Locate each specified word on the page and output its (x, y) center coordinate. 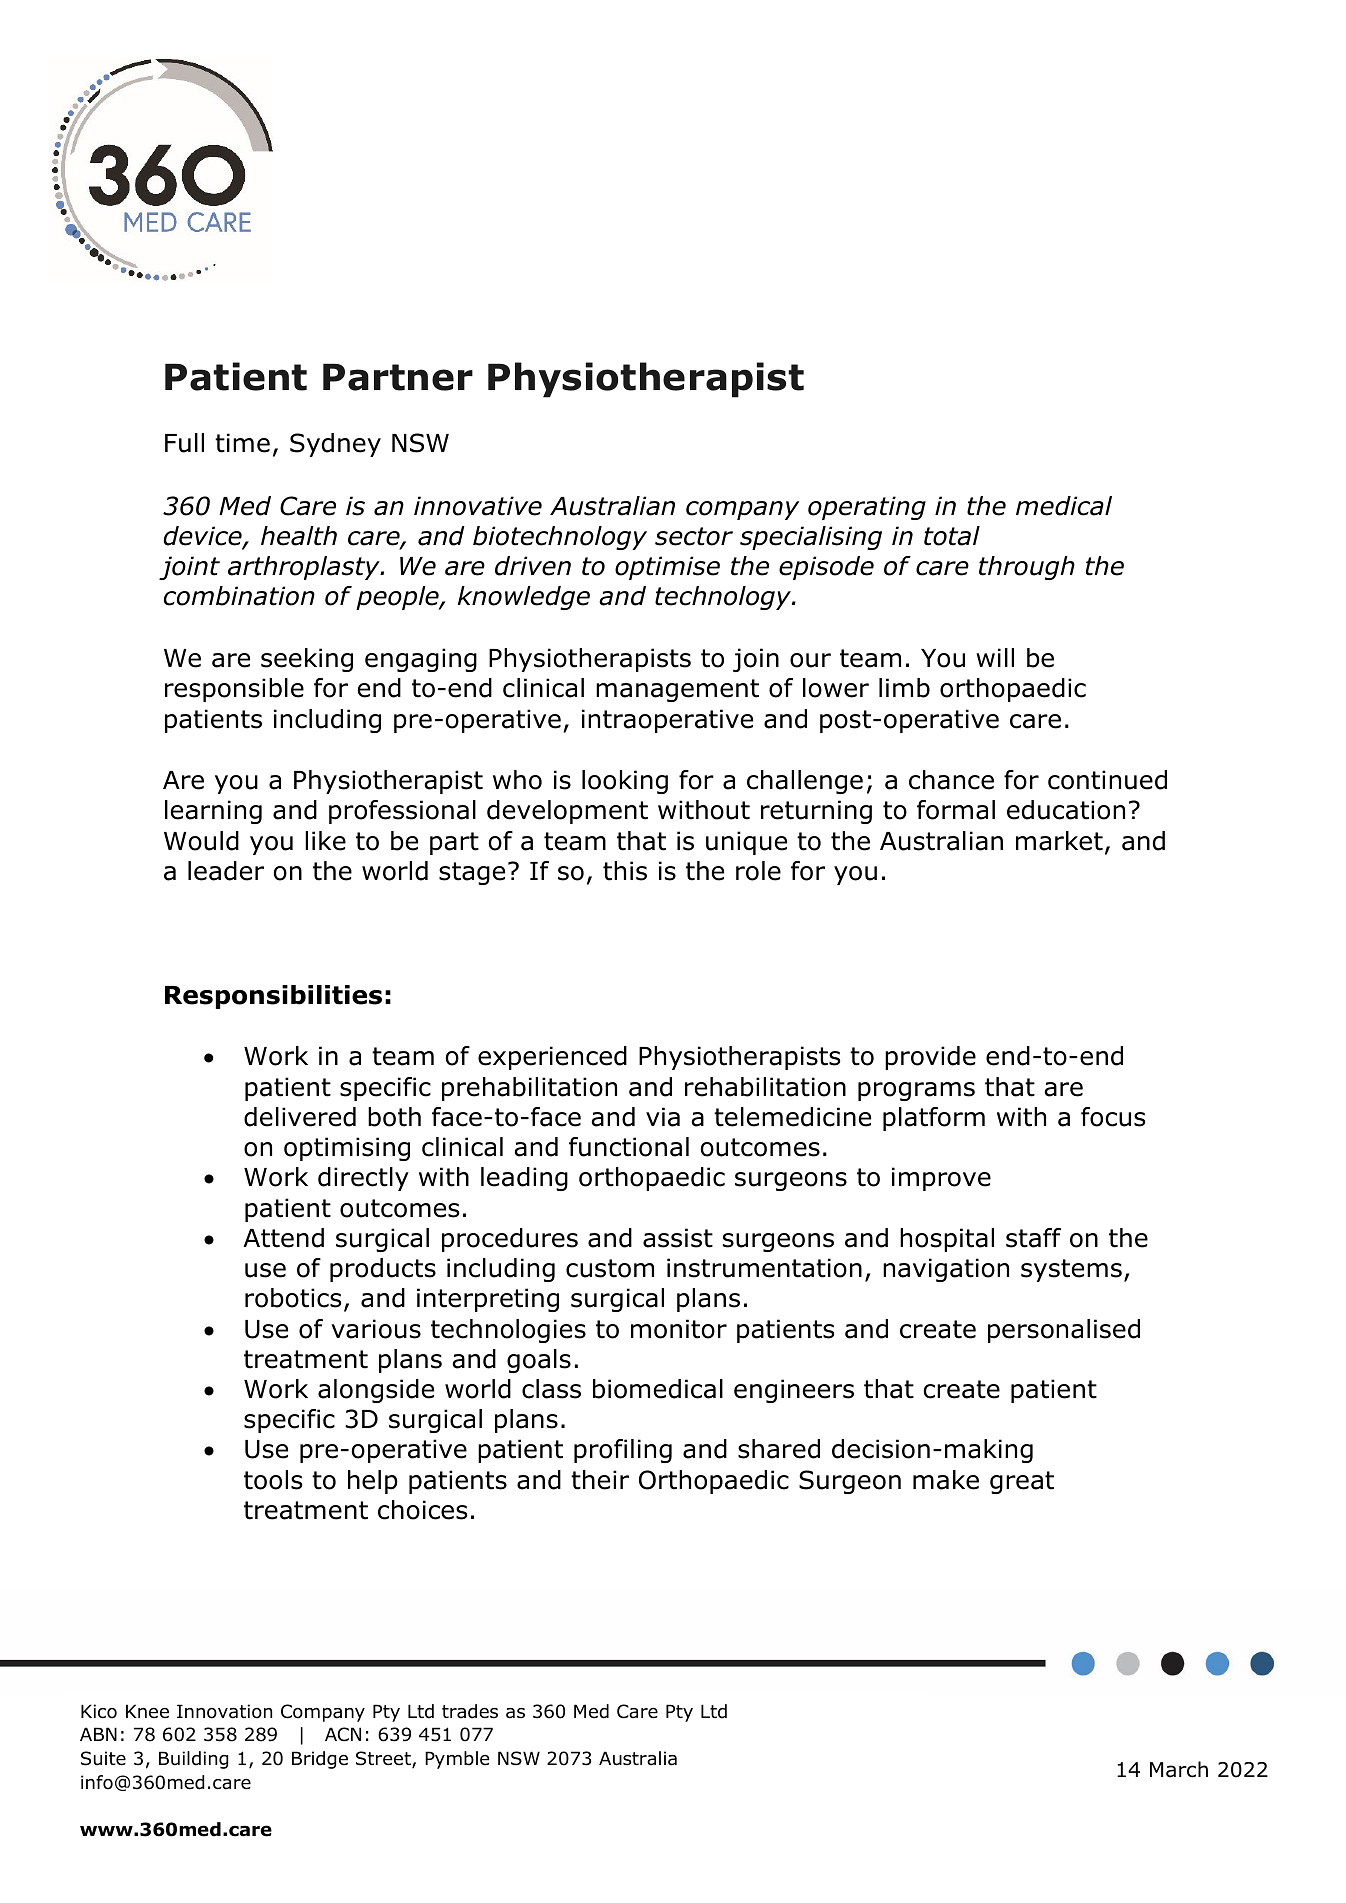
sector (694, 536)
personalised (1064, 1331)
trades (470, 1711)
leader (226, 871)
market (1059, 841)
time (242, 443)
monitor (679, 1329)
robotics (293, 1298)
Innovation (224, 1711)
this (625, 871)
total (952, 536)
